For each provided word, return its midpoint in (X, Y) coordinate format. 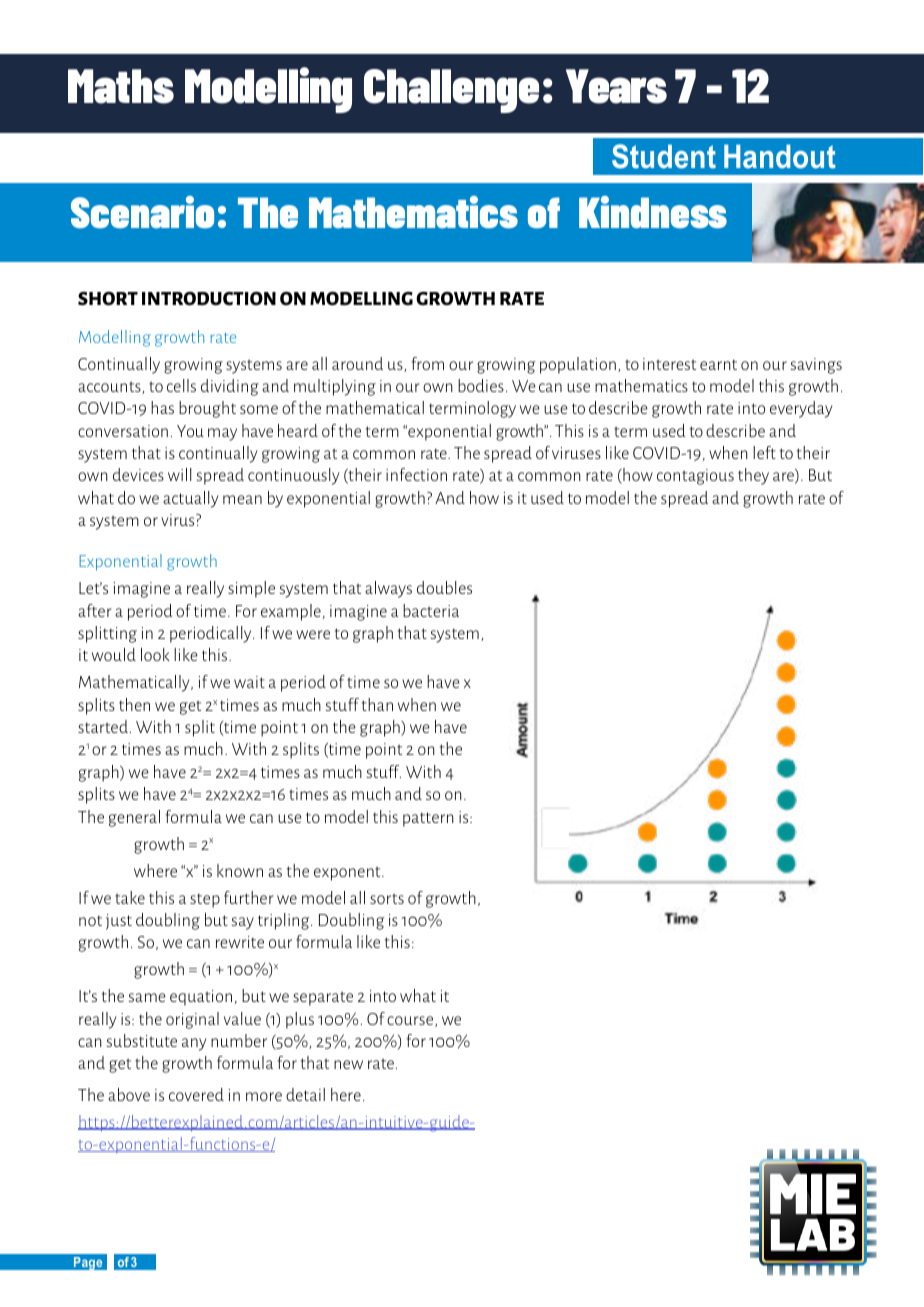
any (194, 1044)
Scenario (142, 212)
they (753, 476)
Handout (780, 157)
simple (251, 589)
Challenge (451, 91)
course (411, 1021)
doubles (444, 587)
